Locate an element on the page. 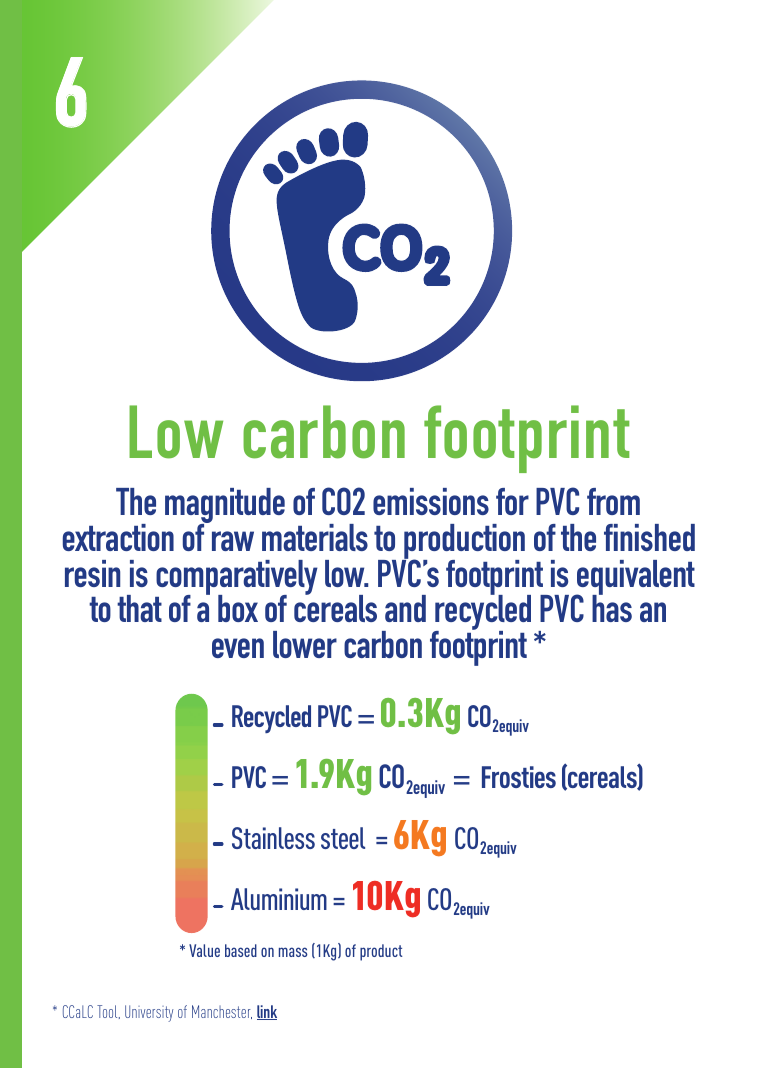  extraction is located at coordinates (118, 537).
